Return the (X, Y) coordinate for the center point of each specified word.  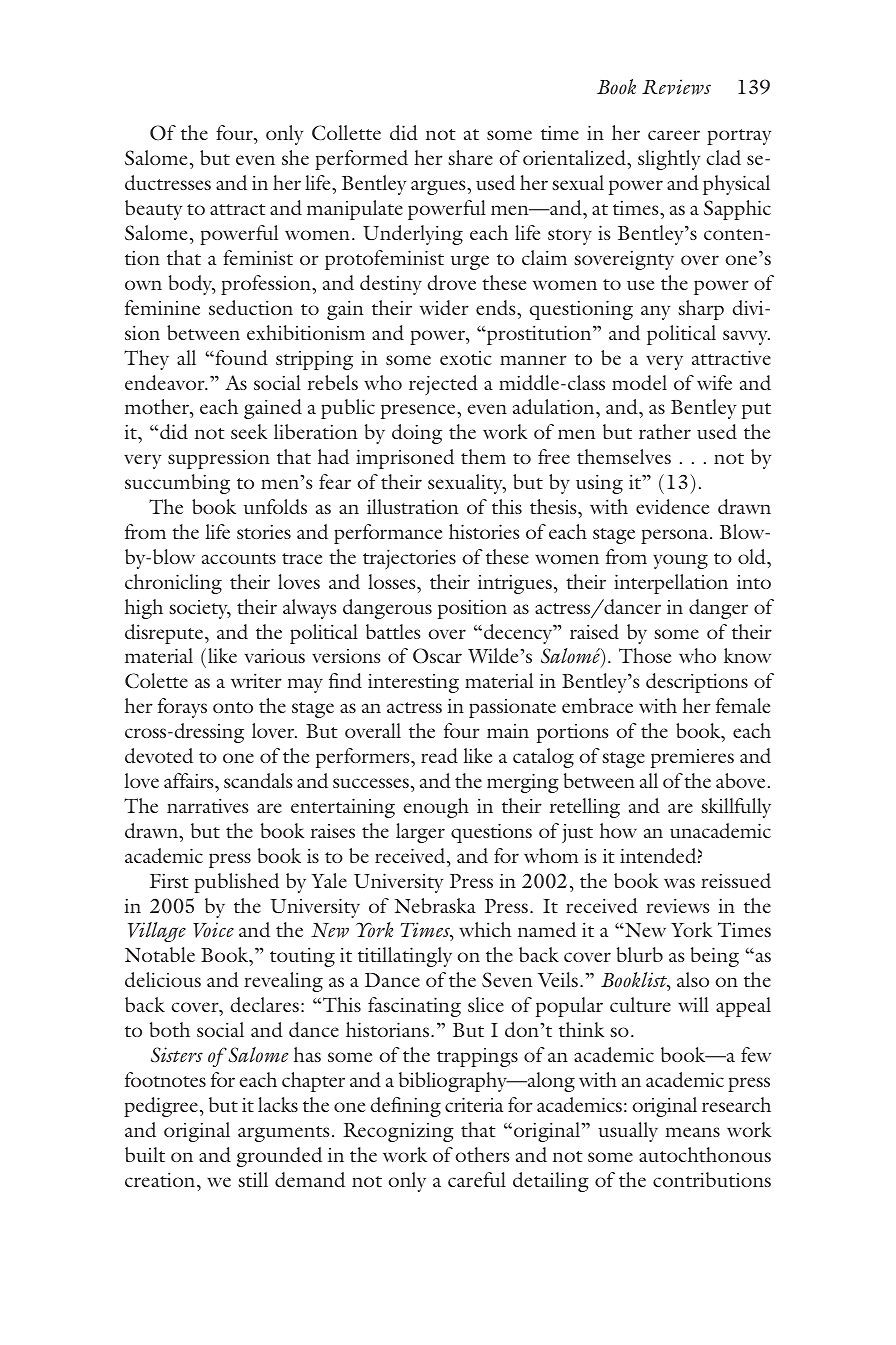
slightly (669, 160)
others (482, 1154)
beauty (154, 210)
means (692, 1132)
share (470, 157)
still (253, 1179)
